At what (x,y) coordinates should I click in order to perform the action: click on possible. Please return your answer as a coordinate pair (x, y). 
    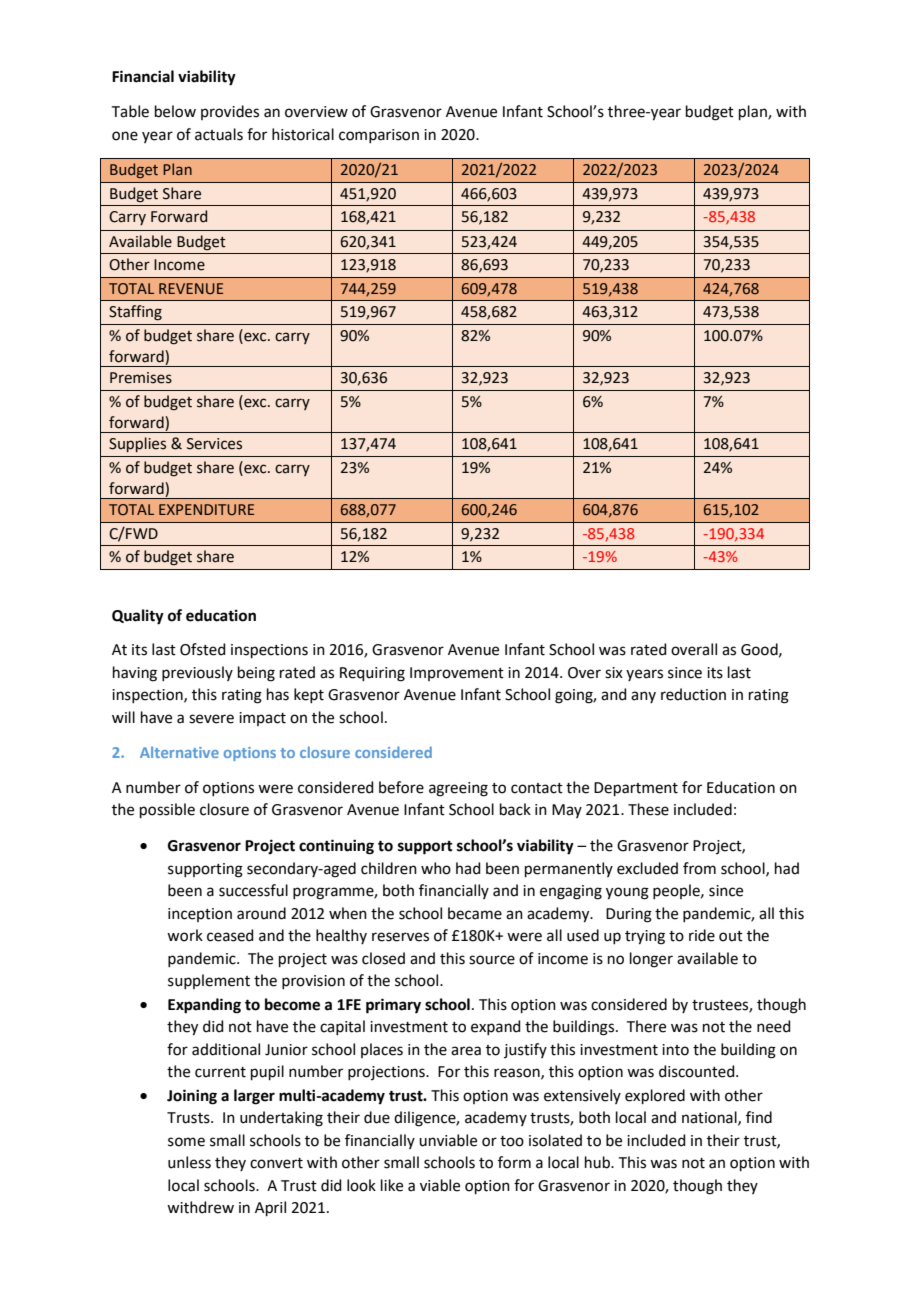
    Looking at the image, I should click on (167, 810).
